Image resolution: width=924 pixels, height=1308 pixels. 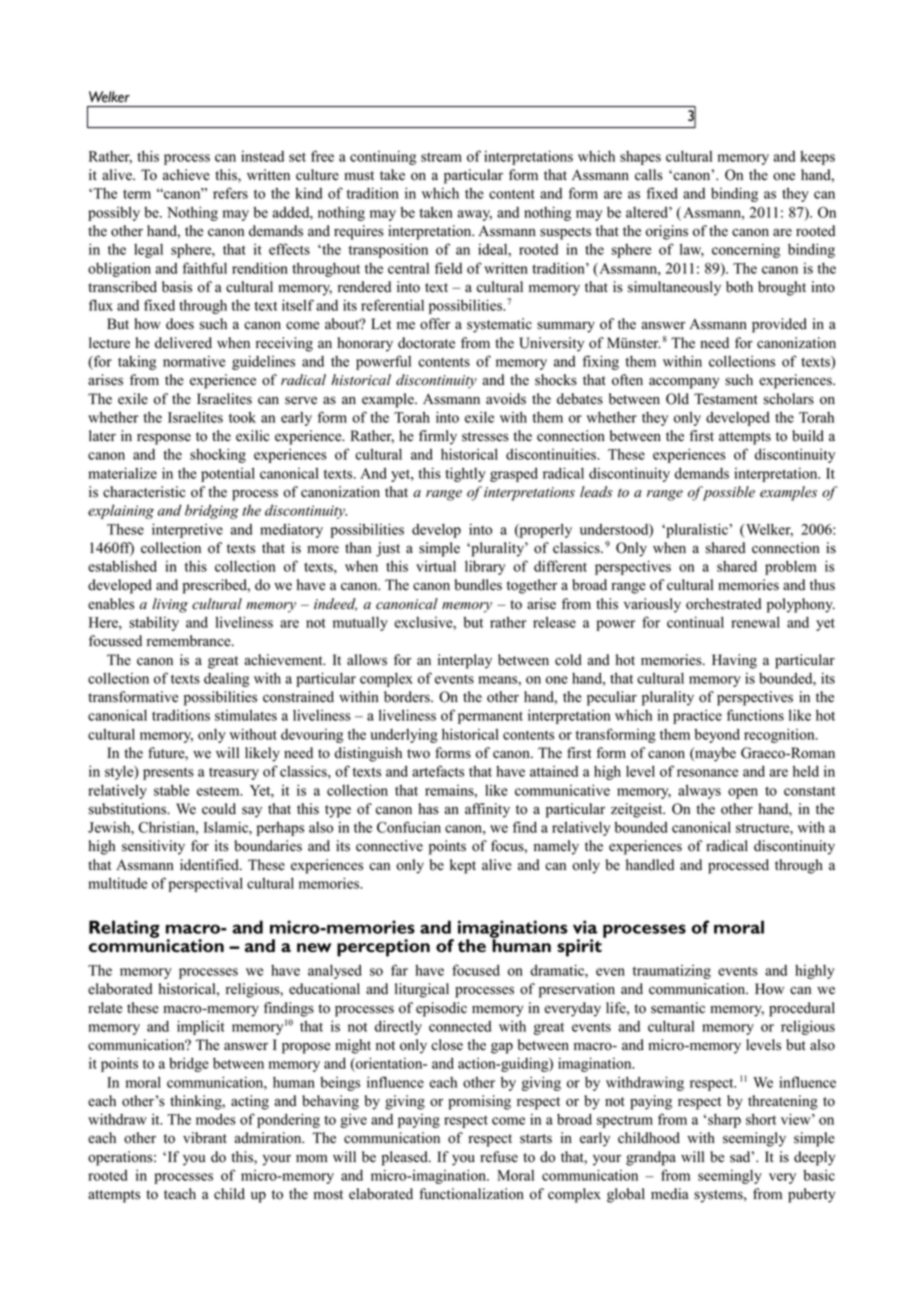 I want to click on concerning, so click(x=746, y=250).
